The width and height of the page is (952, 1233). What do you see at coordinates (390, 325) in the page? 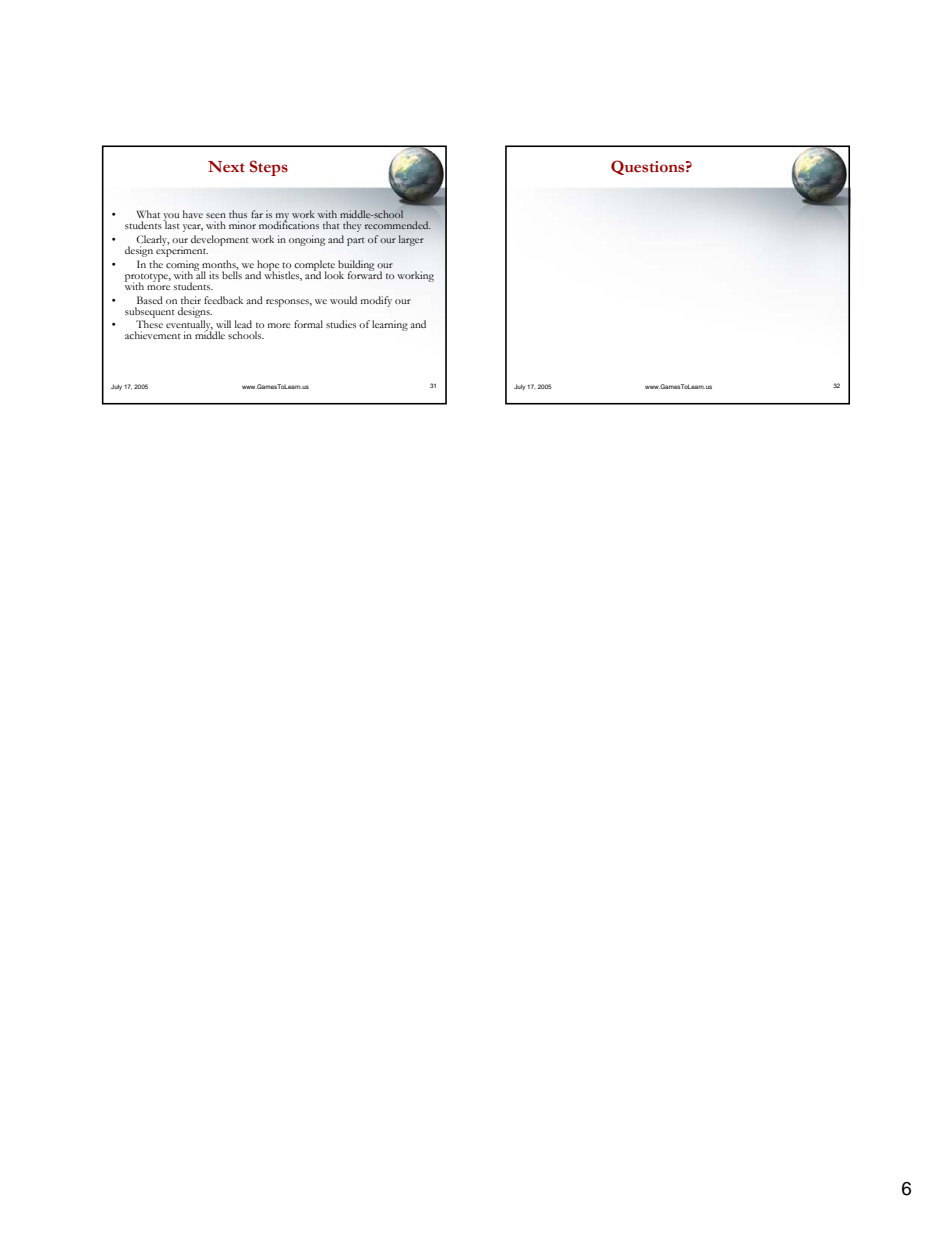
I see `learning` at bounding box center [390, 325].
